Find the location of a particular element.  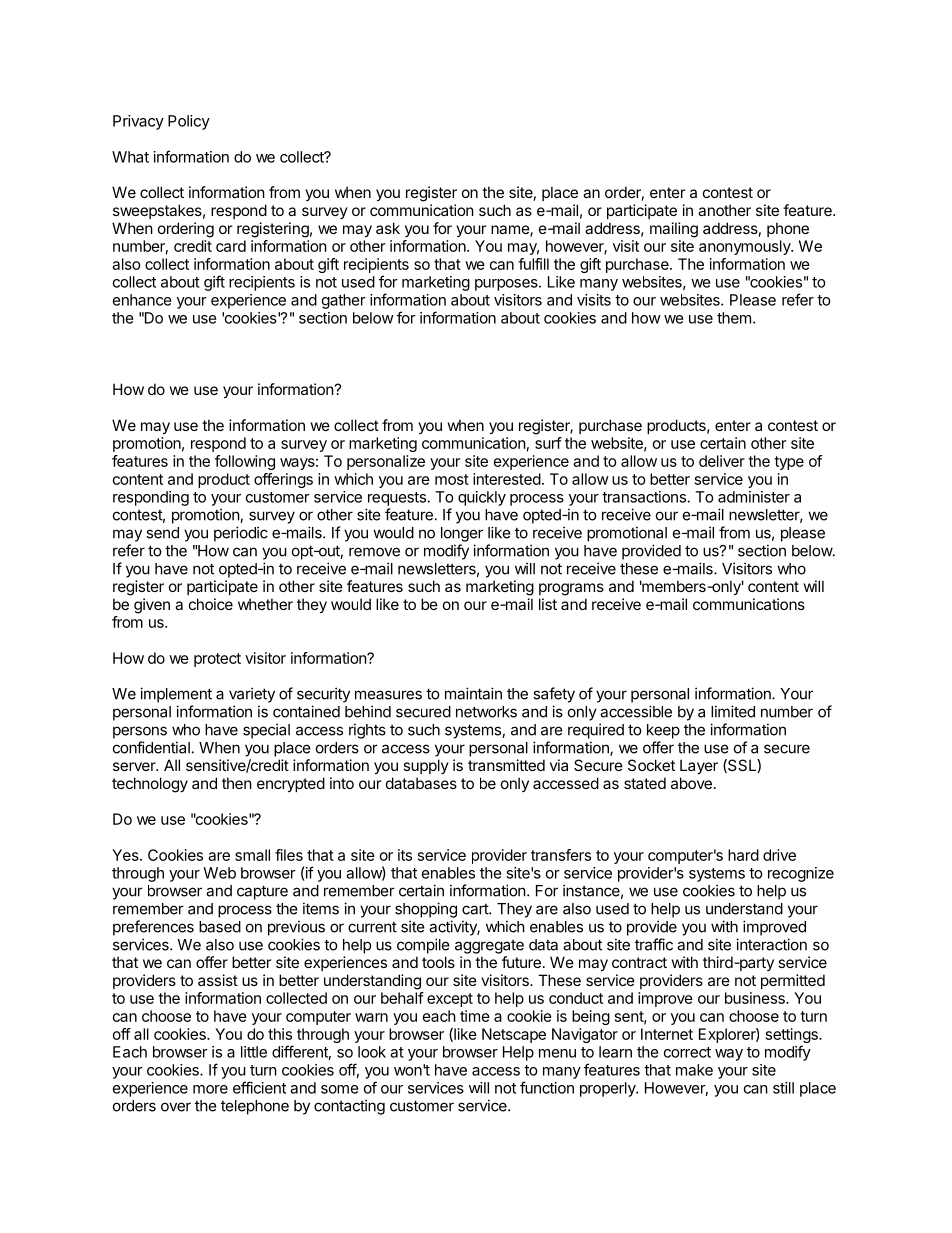

make is located at coordinates (694, 1070).
